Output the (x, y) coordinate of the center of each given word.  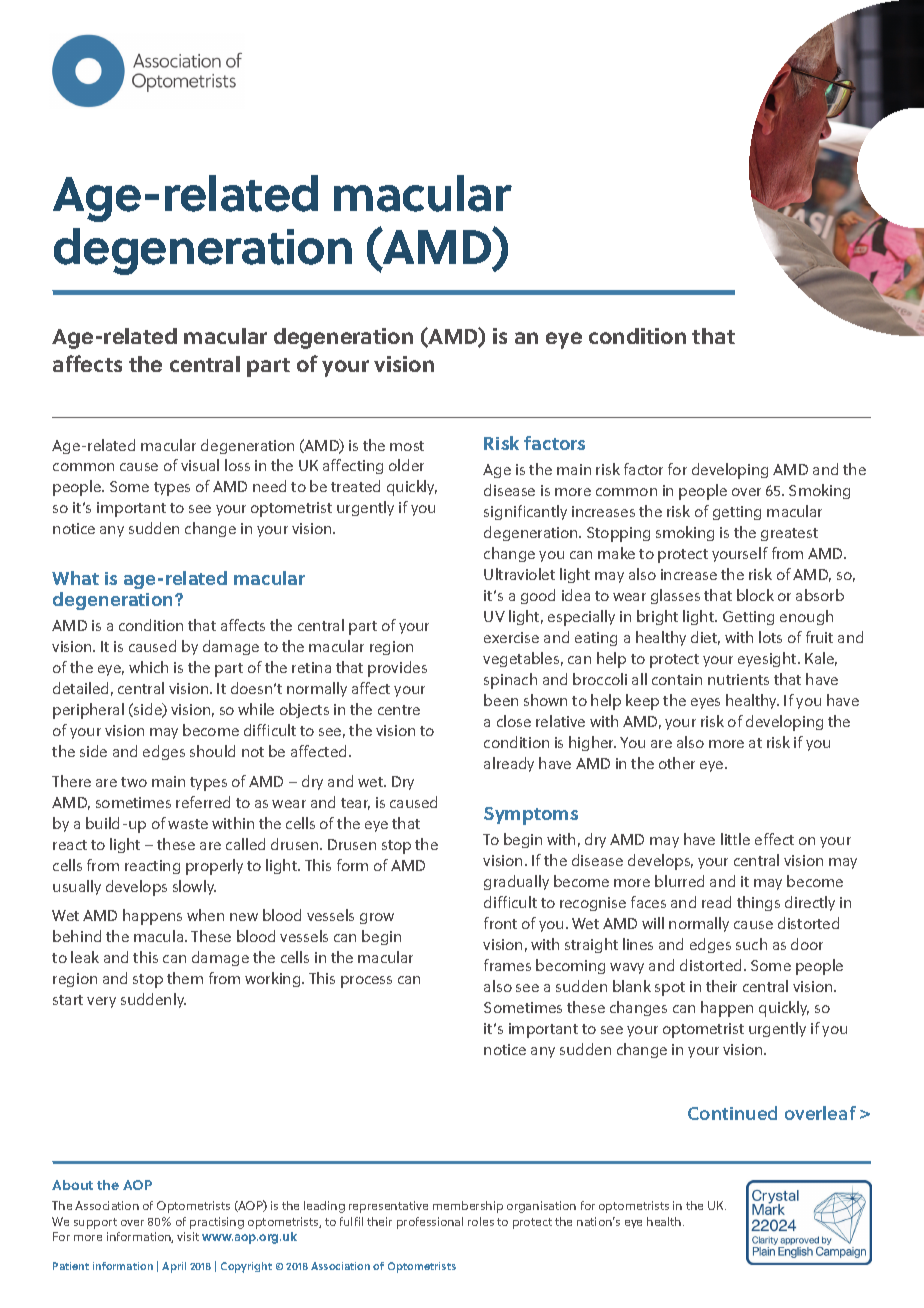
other (677, 763)
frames (507, 965)
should (212, 751)
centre (399, 710)
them (185, 978)
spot (670, 989)
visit (188, 1236)
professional (430, 1223)
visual (200, 465)
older (406, 465)
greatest (789, 534)
